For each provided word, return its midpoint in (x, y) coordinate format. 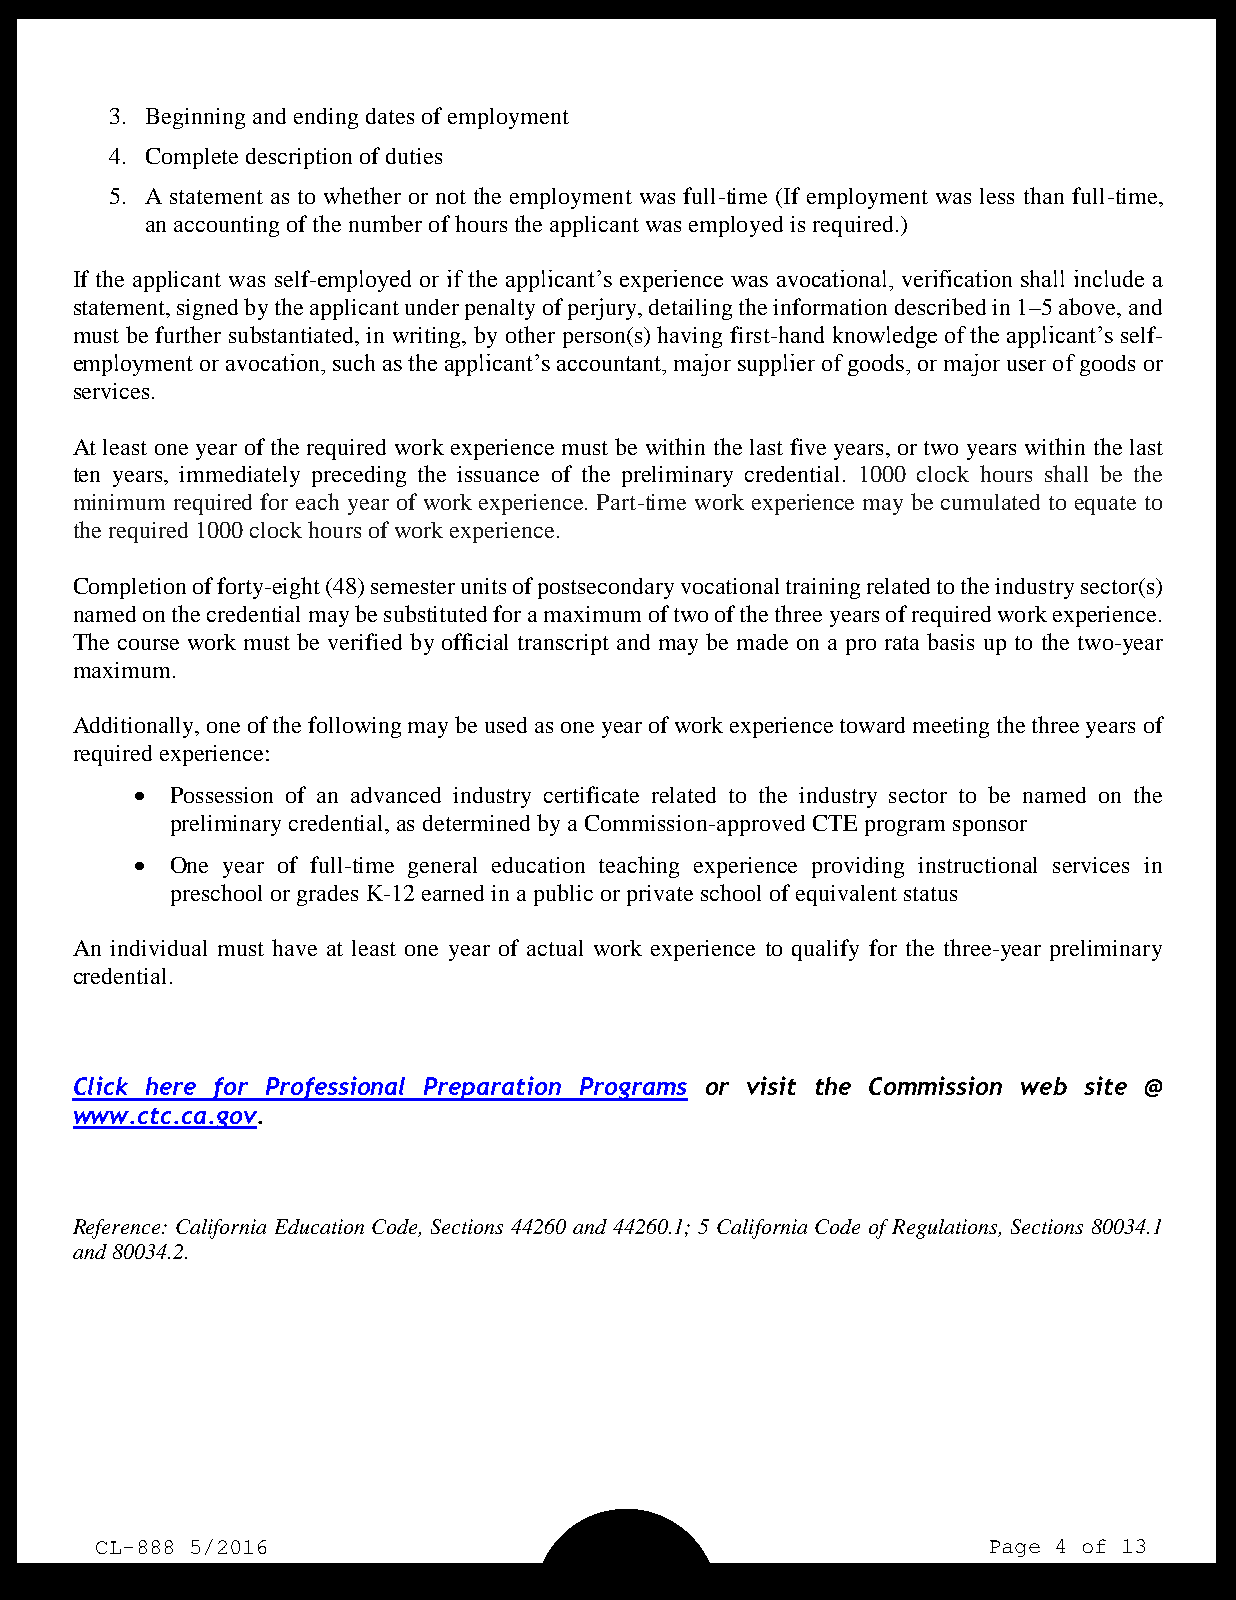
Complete (192, 158)
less (997, 196)
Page (1015, 1548)
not (451, 197)
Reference (118, 1229)
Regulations (946, 1229)
